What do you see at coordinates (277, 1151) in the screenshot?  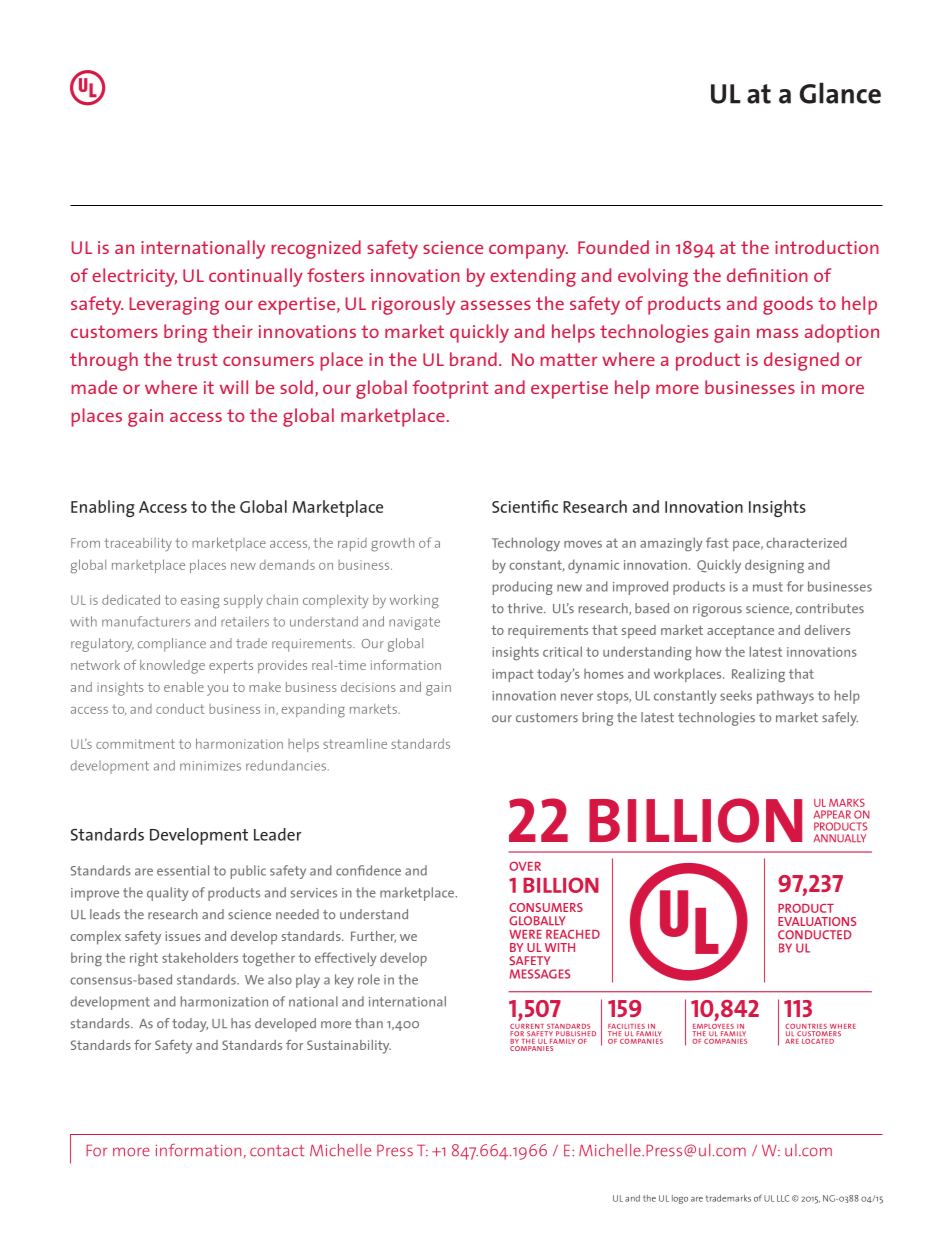 I see `contact` at bounding box center [277, 1151].
